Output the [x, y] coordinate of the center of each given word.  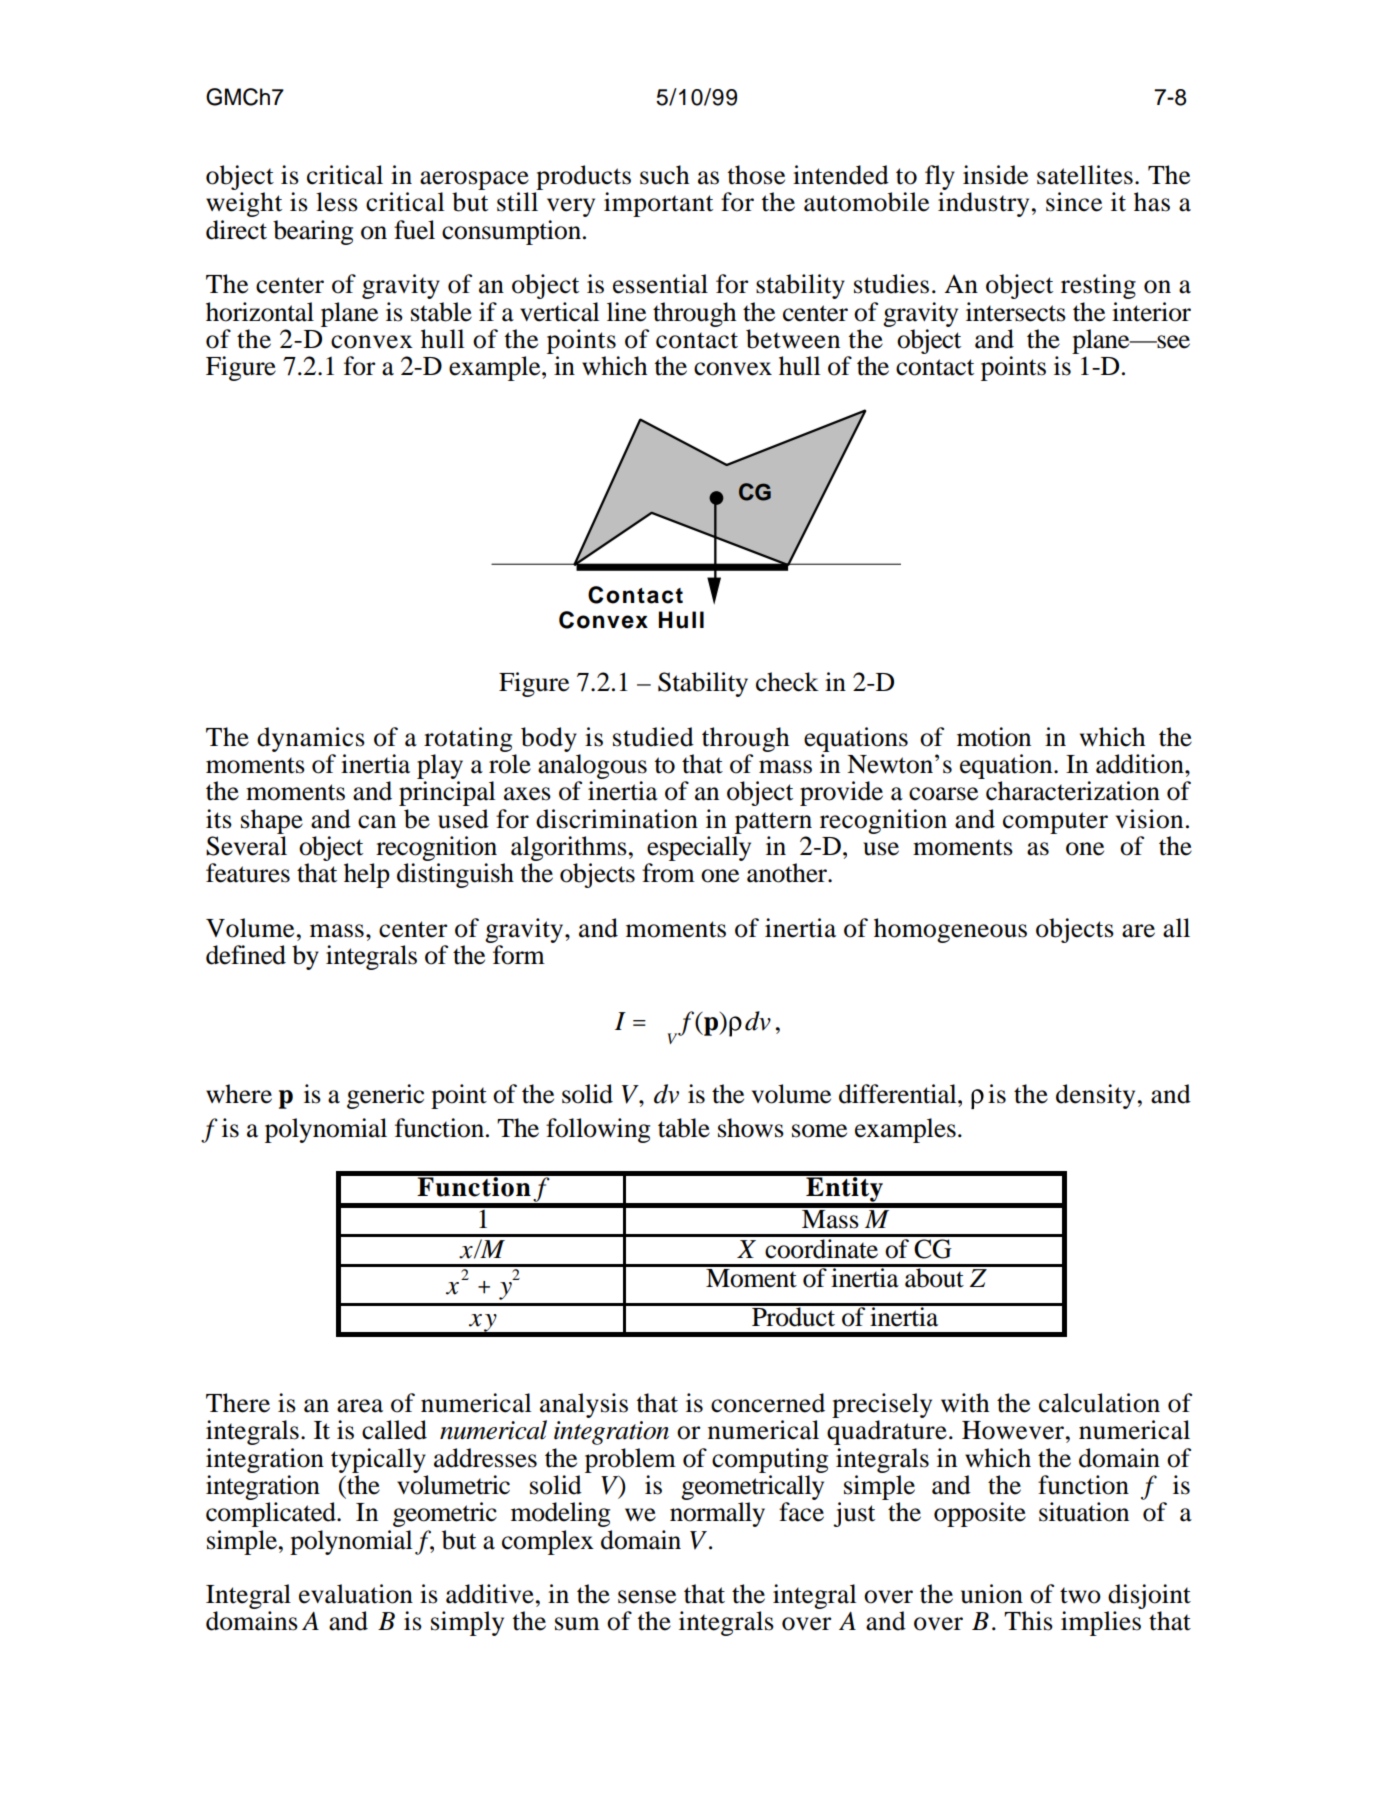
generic [385, 1096]
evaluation [356, 1594]
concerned [768, 1403]
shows [751, 1128]
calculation [1099, 1403]
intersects [1016, 312]
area [360, 1406]
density [1095, 1096]
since [1074, 202]
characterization [1073, 791]
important [658, 204]
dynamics [311, 739]
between [793, 339]
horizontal [260, 312]
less [337, 202]
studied [653, 737]
